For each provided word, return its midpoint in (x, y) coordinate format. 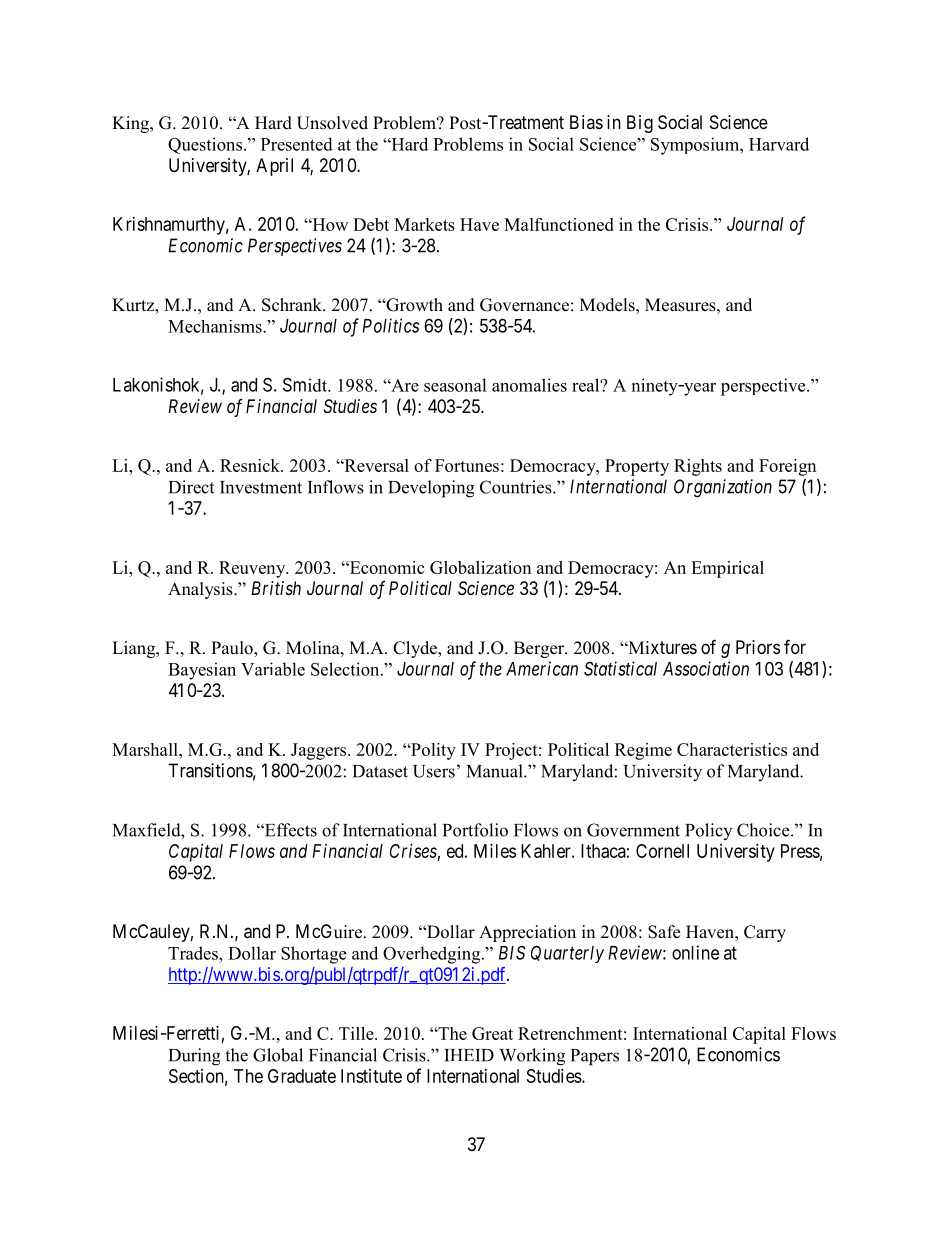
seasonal (455, 385)
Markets (424, 224)
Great (492, 1033)
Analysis (201, 590)
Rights (698, 467)
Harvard (779, 144)
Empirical (727, 569)
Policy (708, 831)
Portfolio (475, 830)
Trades (194, 953)
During (194, 1057)
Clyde (416, 649)
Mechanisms (216, 326)
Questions (205, 145)
